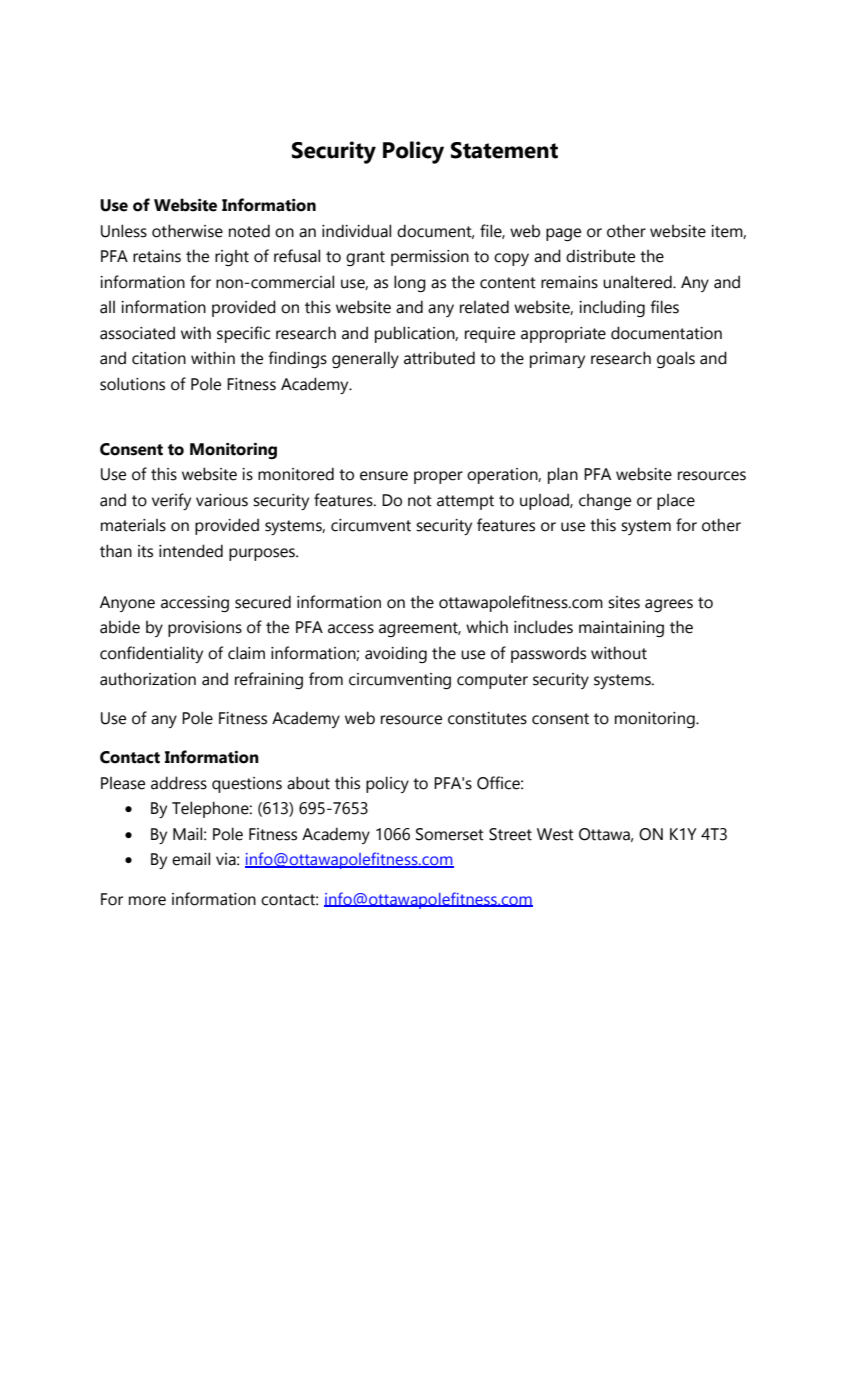 The height and width of the screenshot is (1400, 849). What do you see at coordinates (205, 629) in the screenshot?
I see `provisions` at bounding box center [205, 629].
